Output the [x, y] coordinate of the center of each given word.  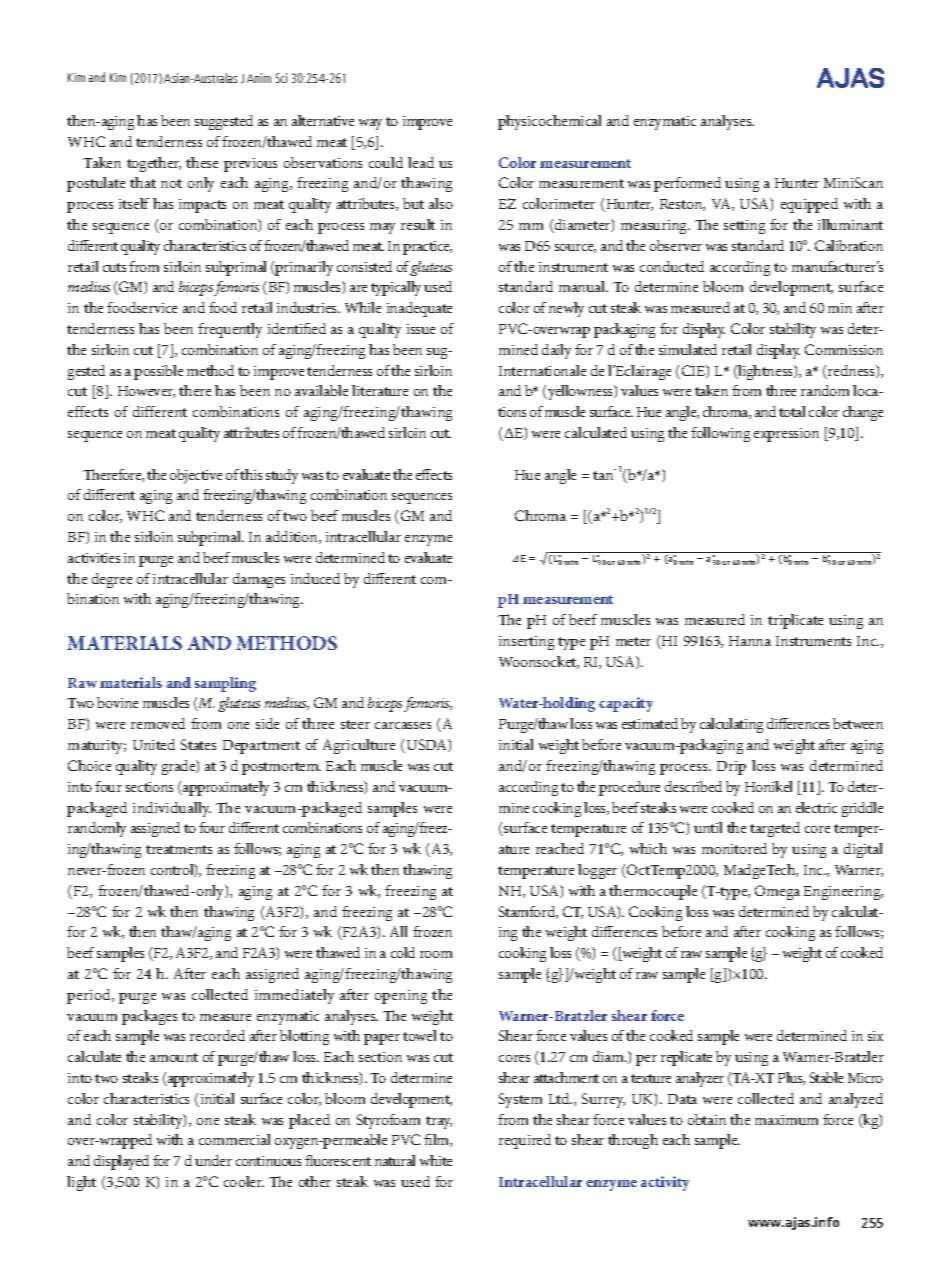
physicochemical [549, 122]
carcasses [403, 725]
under [213, 1160]
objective [196, 476]
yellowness [580, 392]
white [436, 1160]
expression [786, 435]
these [202, 162]
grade [180, 767]
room [436, 954]
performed [687, 184]
